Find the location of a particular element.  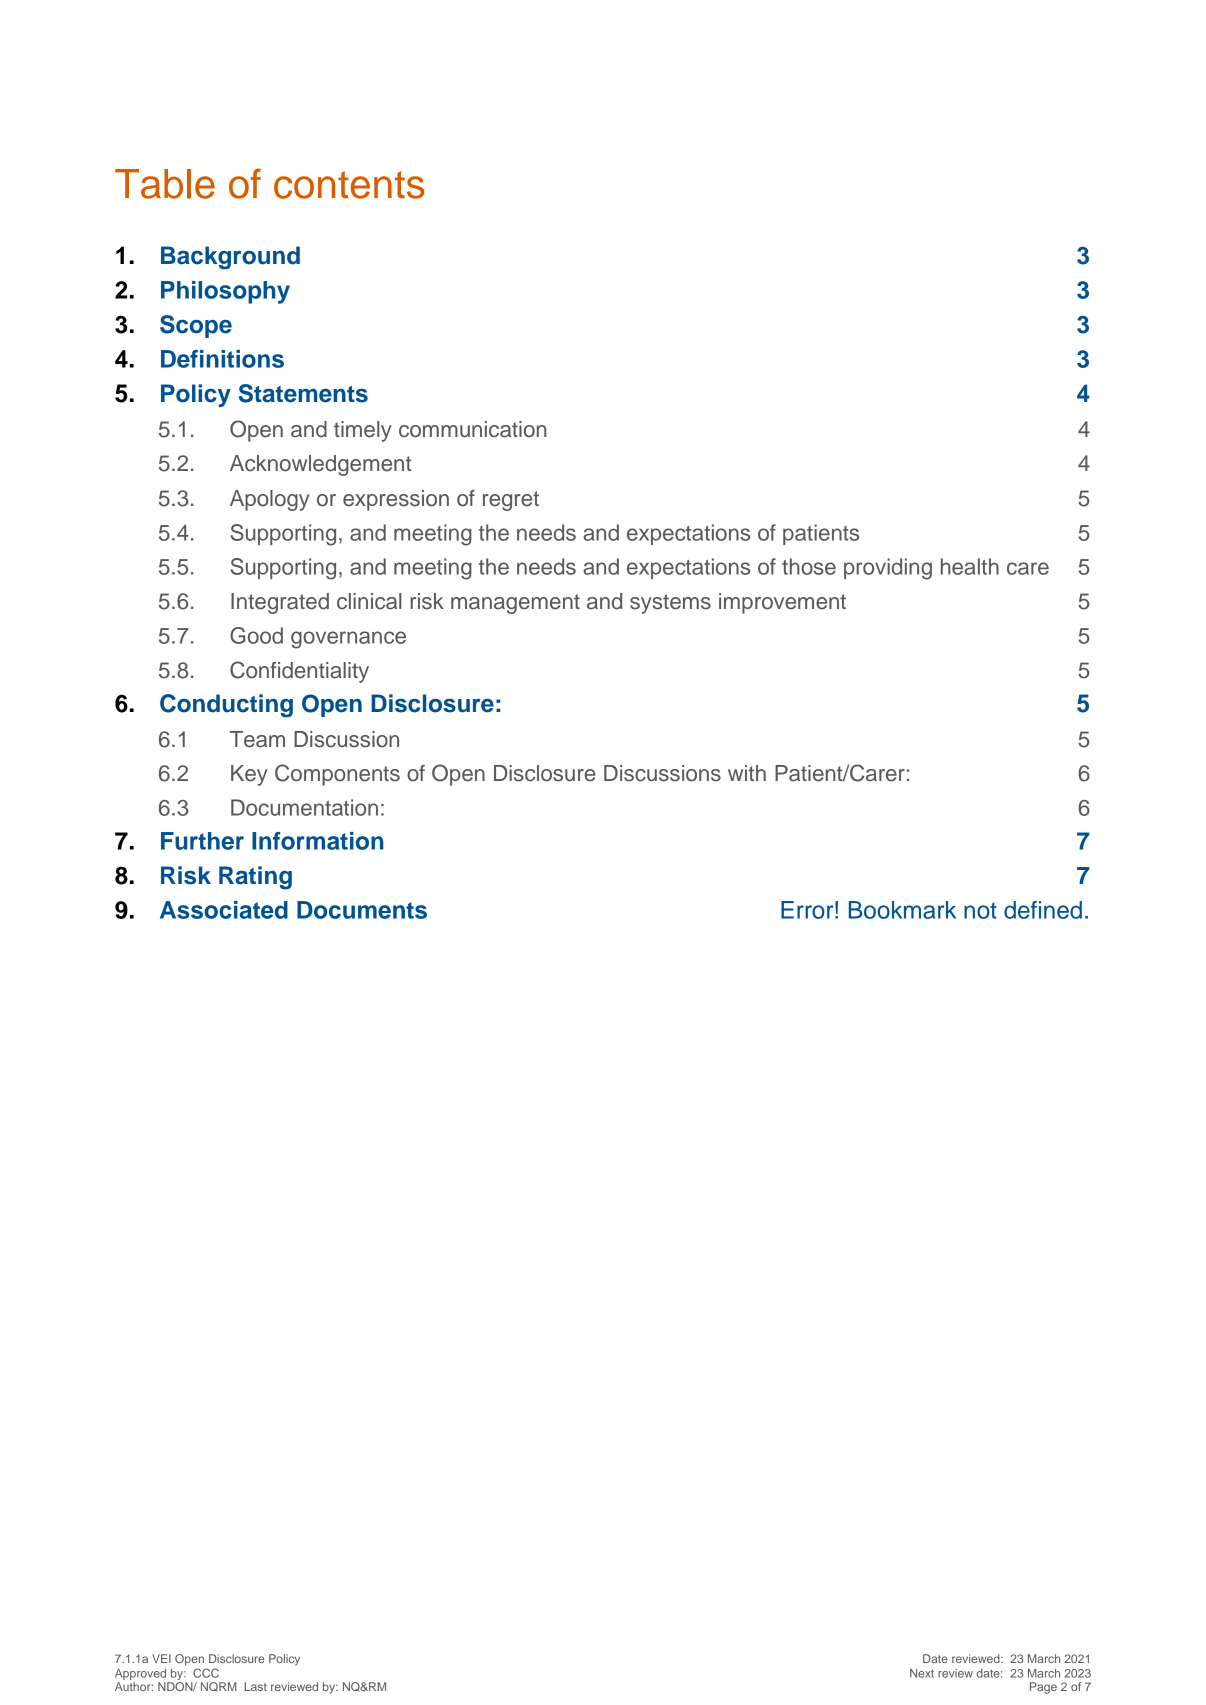

Next is located at coordinates (922, 1673).
